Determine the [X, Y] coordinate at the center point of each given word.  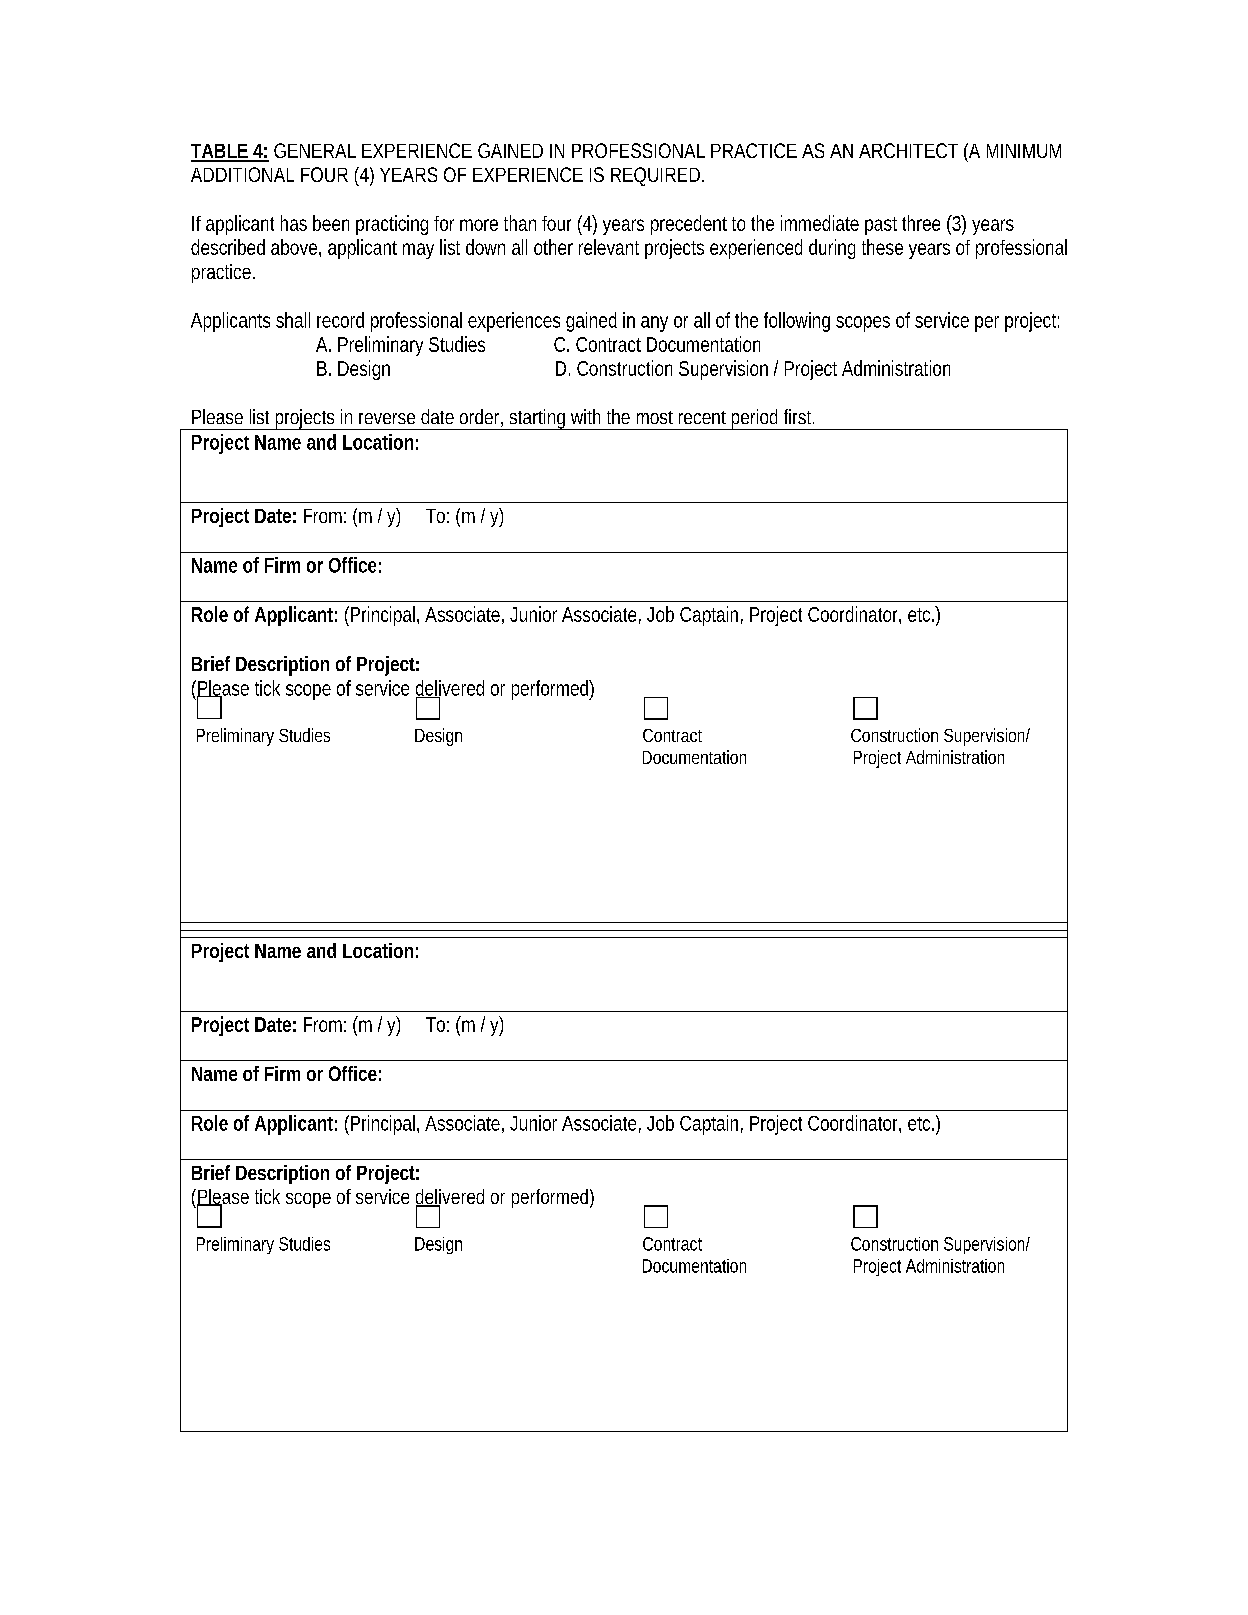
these [882, 247]
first [799, 416]
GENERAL [315, 150]
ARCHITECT [908, 150]
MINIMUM [1024, 151]
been [331, 223]
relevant [609, 247]
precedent [689, 225]
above [294, 247]
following [797, 322]
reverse [387, 418]
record [340, 320]
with [585, 416]
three [921, 223]
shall [293, 320]
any [654, 324]
